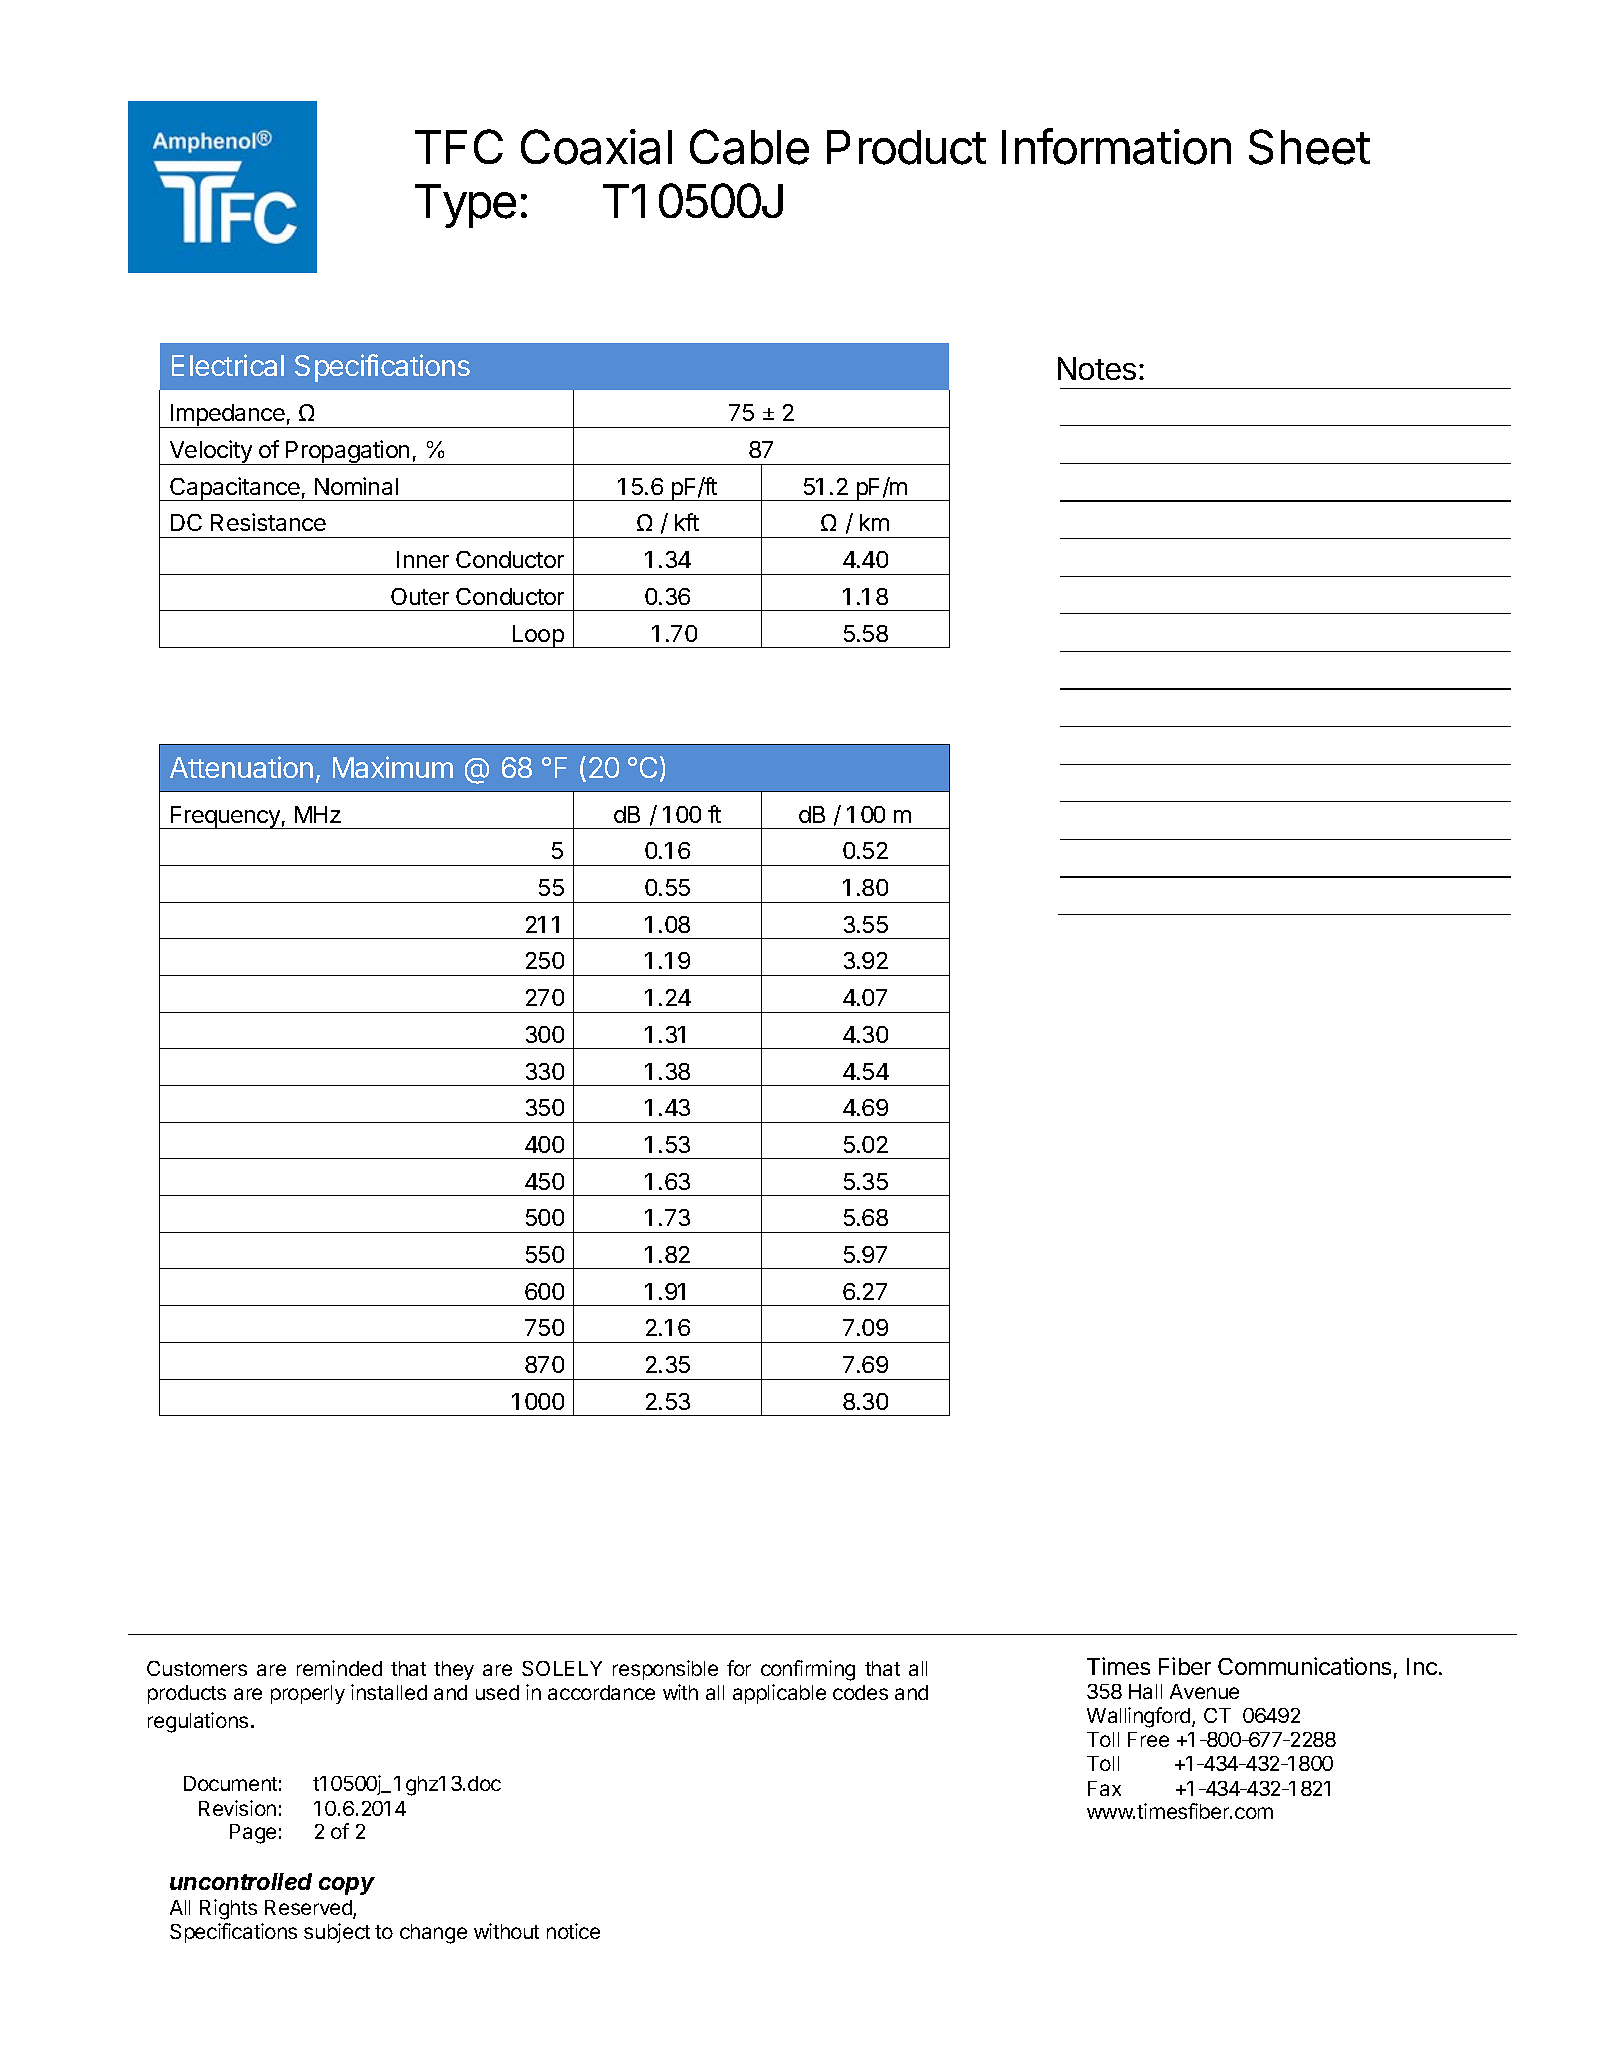 The image size is (1598, 2068). I want to click on Type, so click(465, 206).
